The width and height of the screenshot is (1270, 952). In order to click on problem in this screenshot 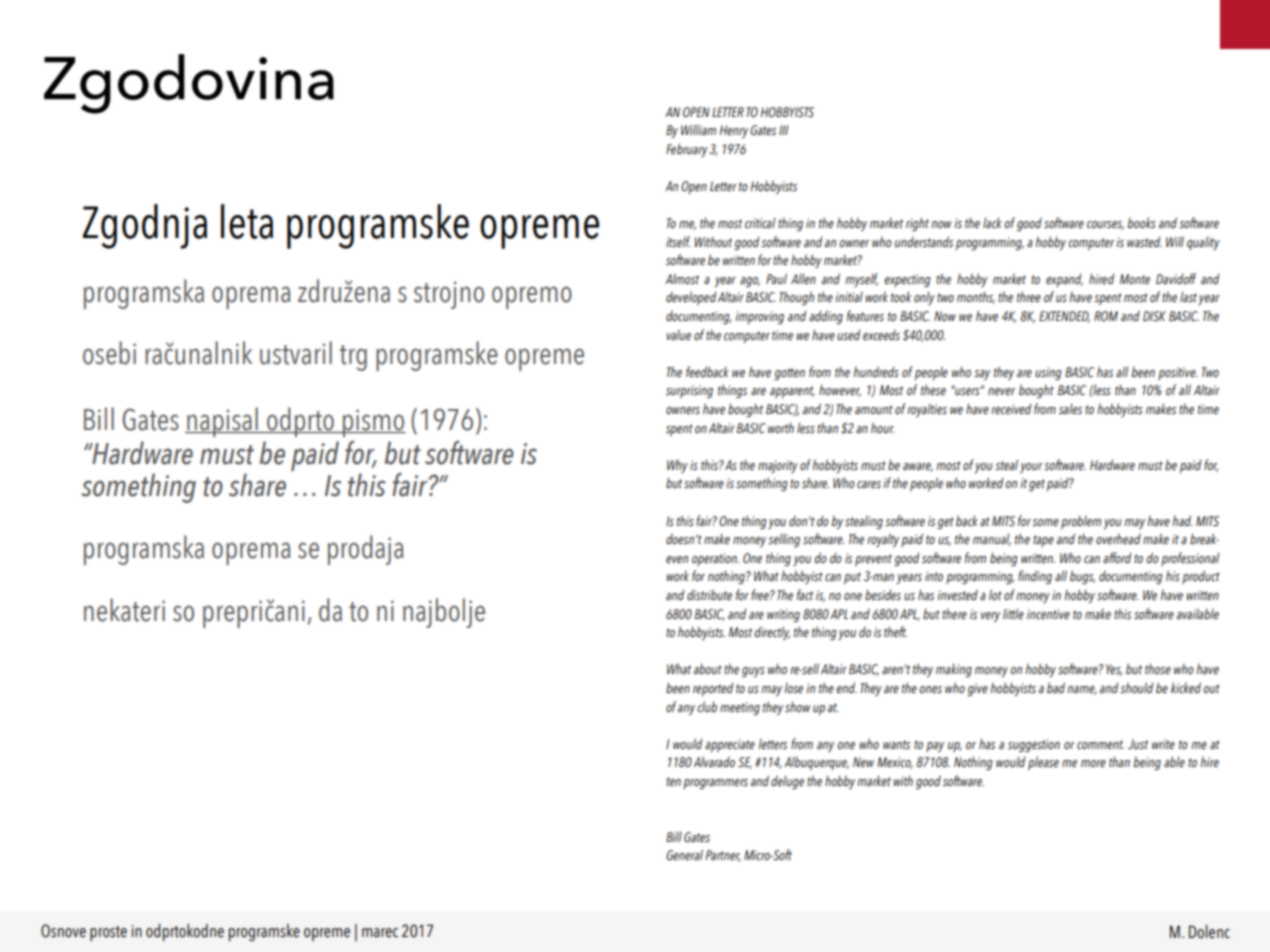, I will do `click(1081, 522)`.
